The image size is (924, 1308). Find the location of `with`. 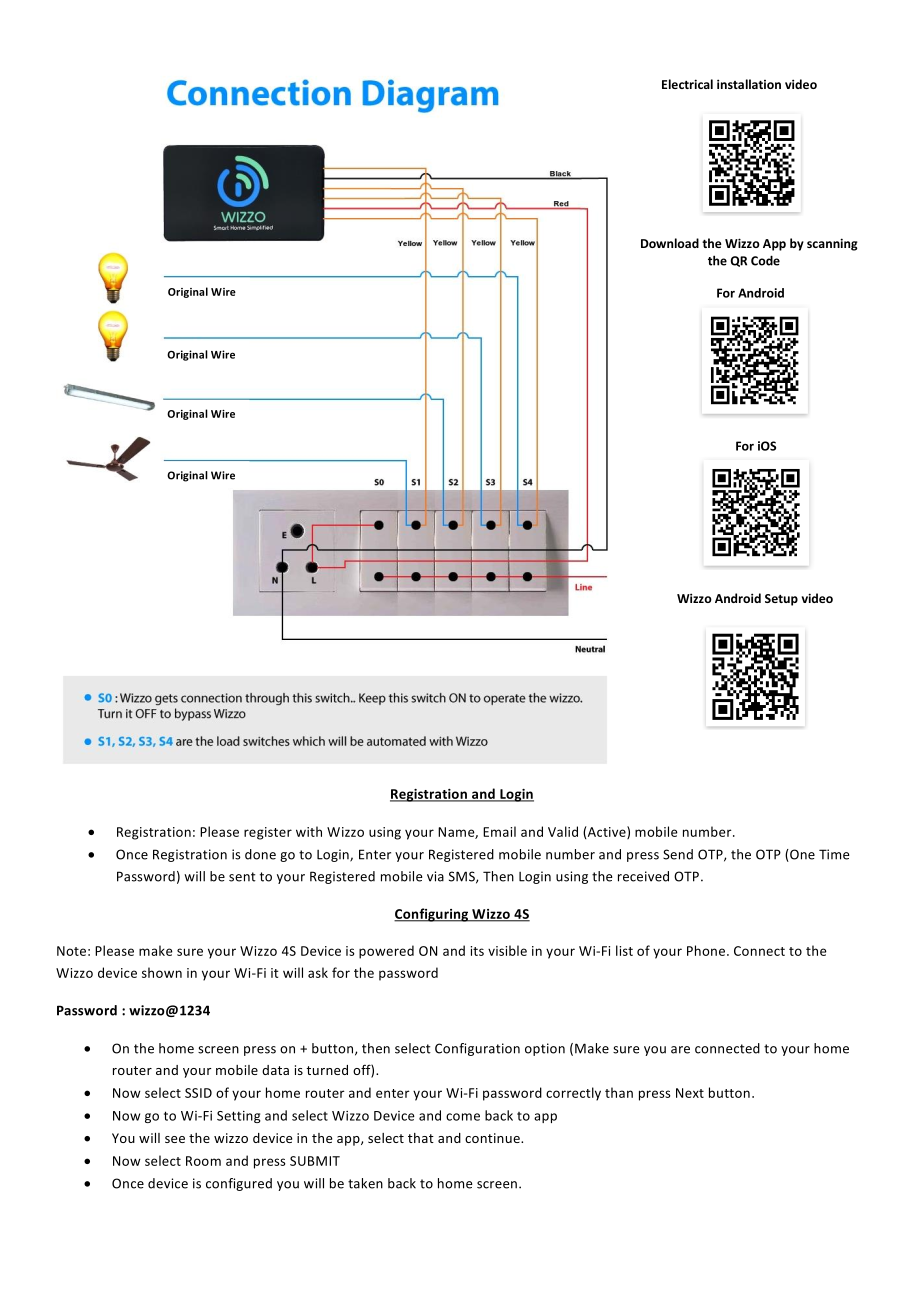

with is located at coordinates (309, 831).
